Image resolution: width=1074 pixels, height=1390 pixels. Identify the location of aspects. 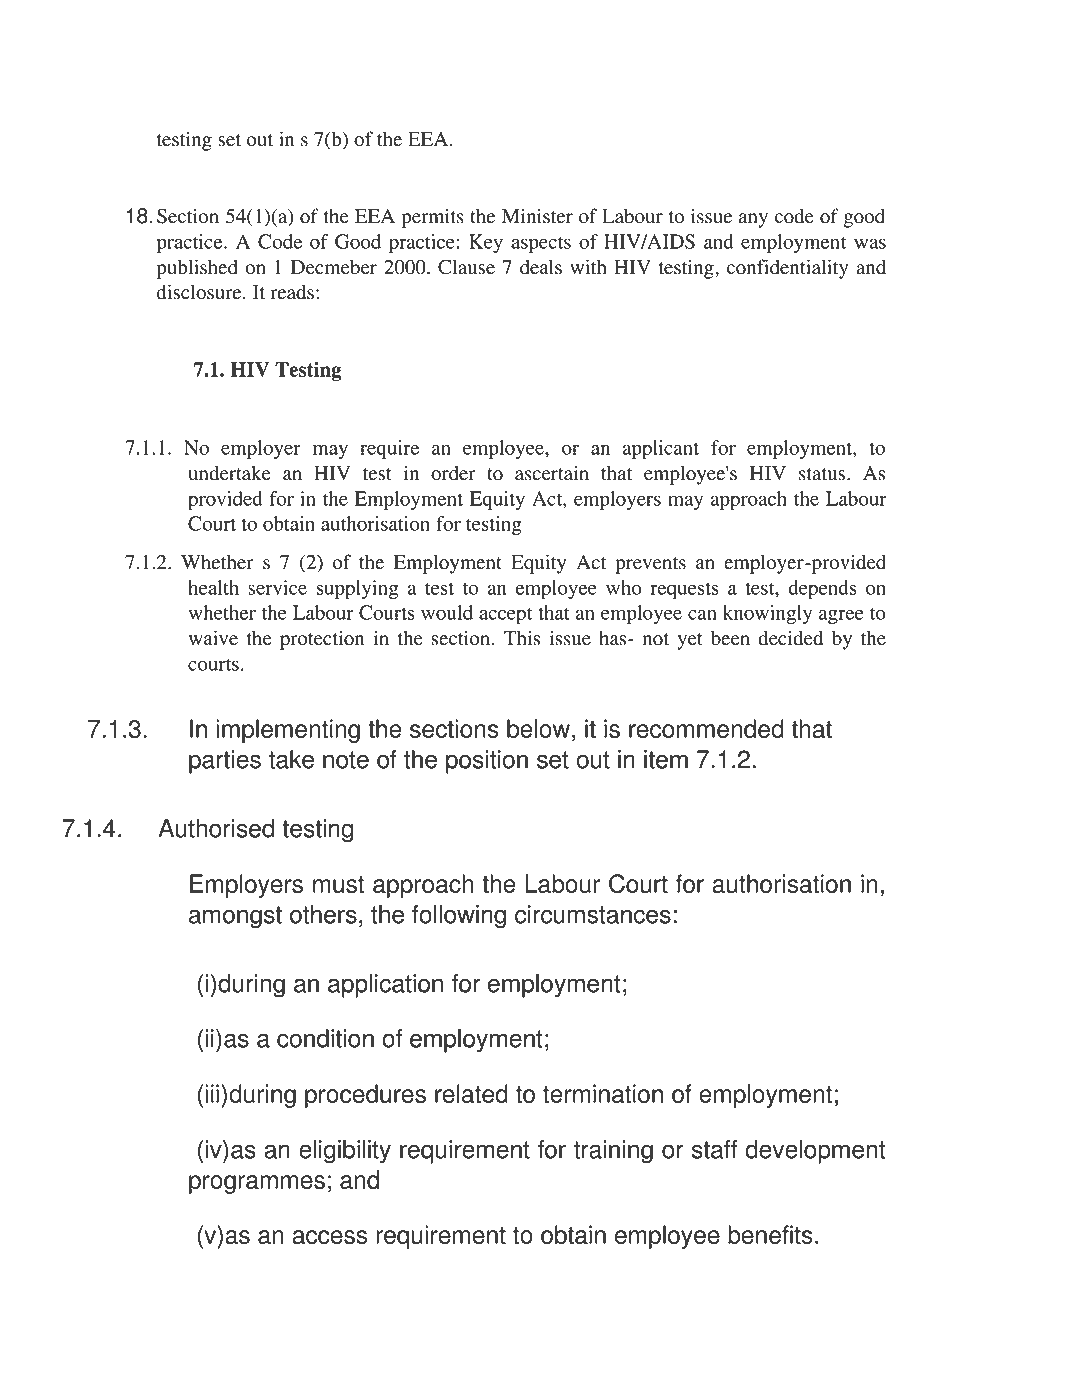
(541, 245).
